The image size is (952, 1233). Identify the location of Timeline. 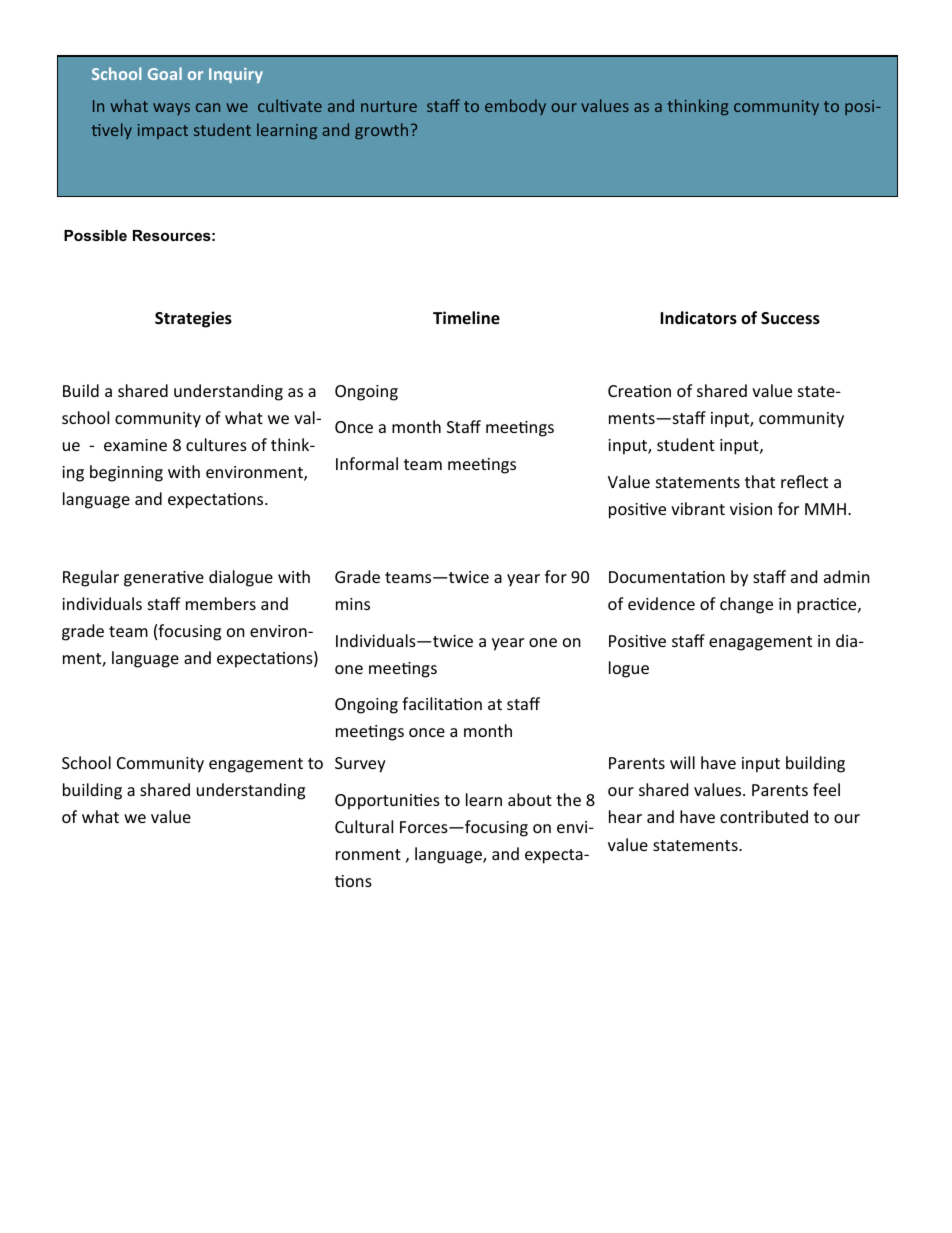
(466, 318).
